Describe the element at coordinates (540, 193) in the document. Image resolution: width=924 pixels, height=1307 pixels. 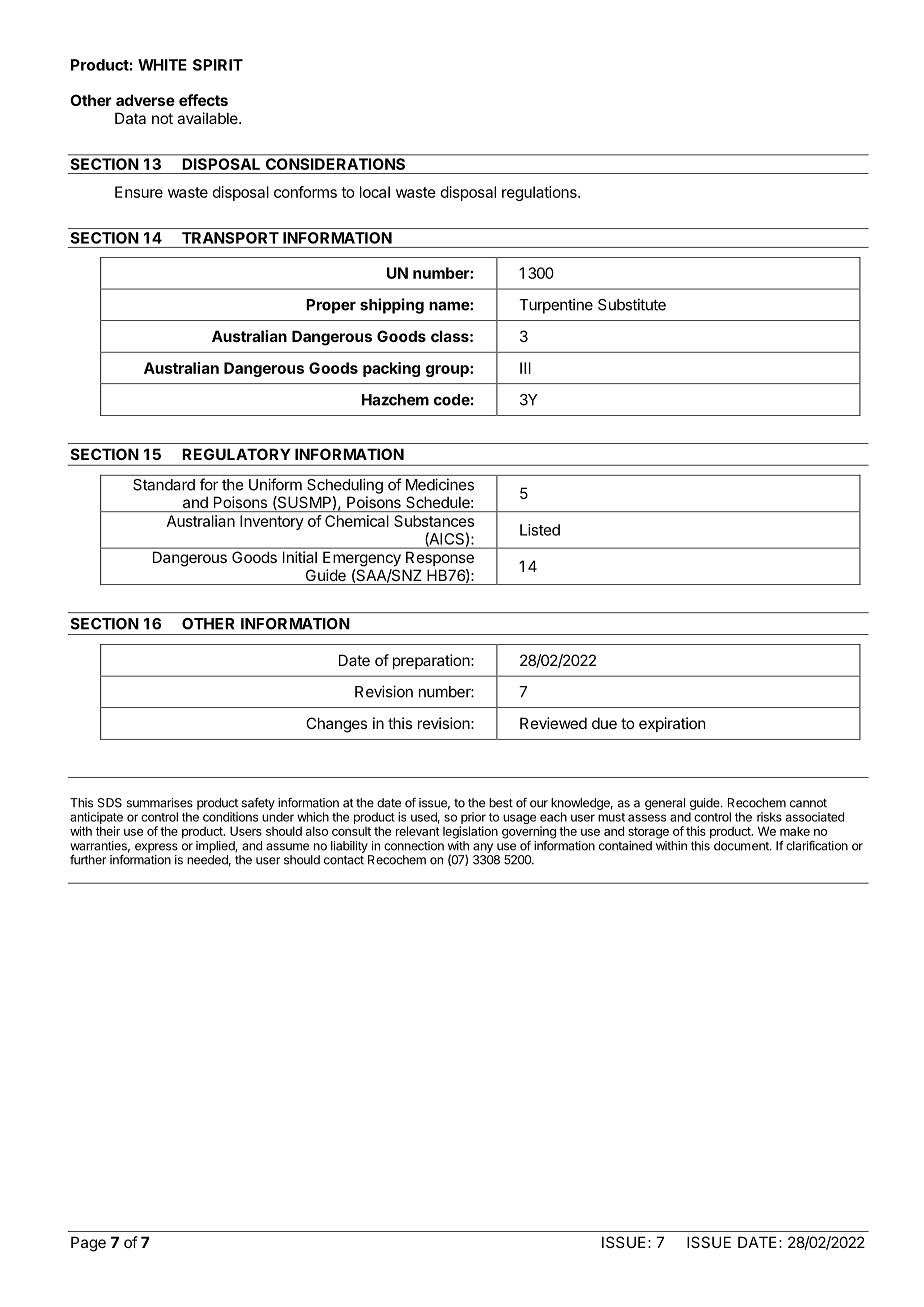
I see `regulations` at that location.
